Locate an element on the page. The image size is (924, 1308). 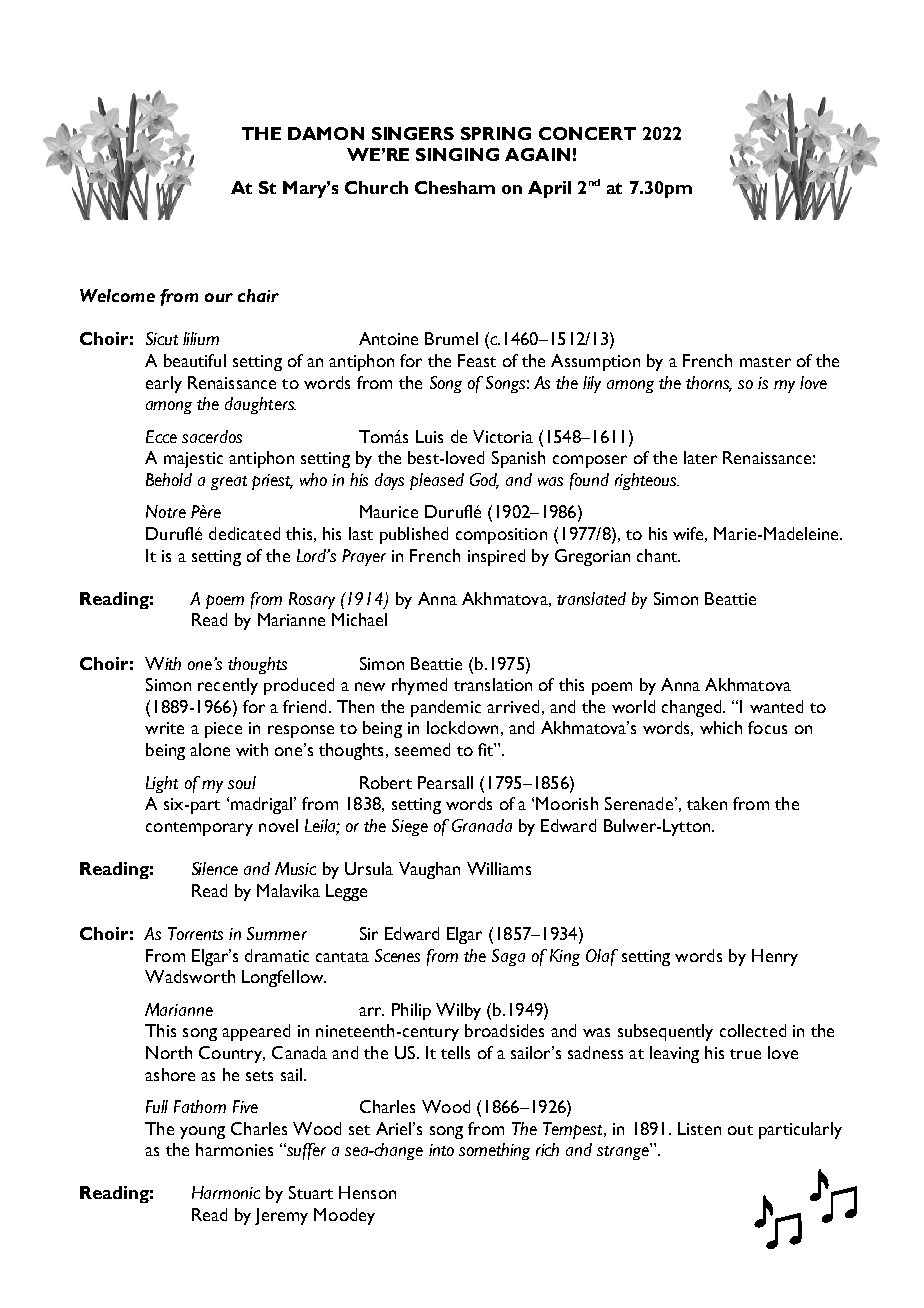
Harmonic is located at coordinates (226, 1192).
